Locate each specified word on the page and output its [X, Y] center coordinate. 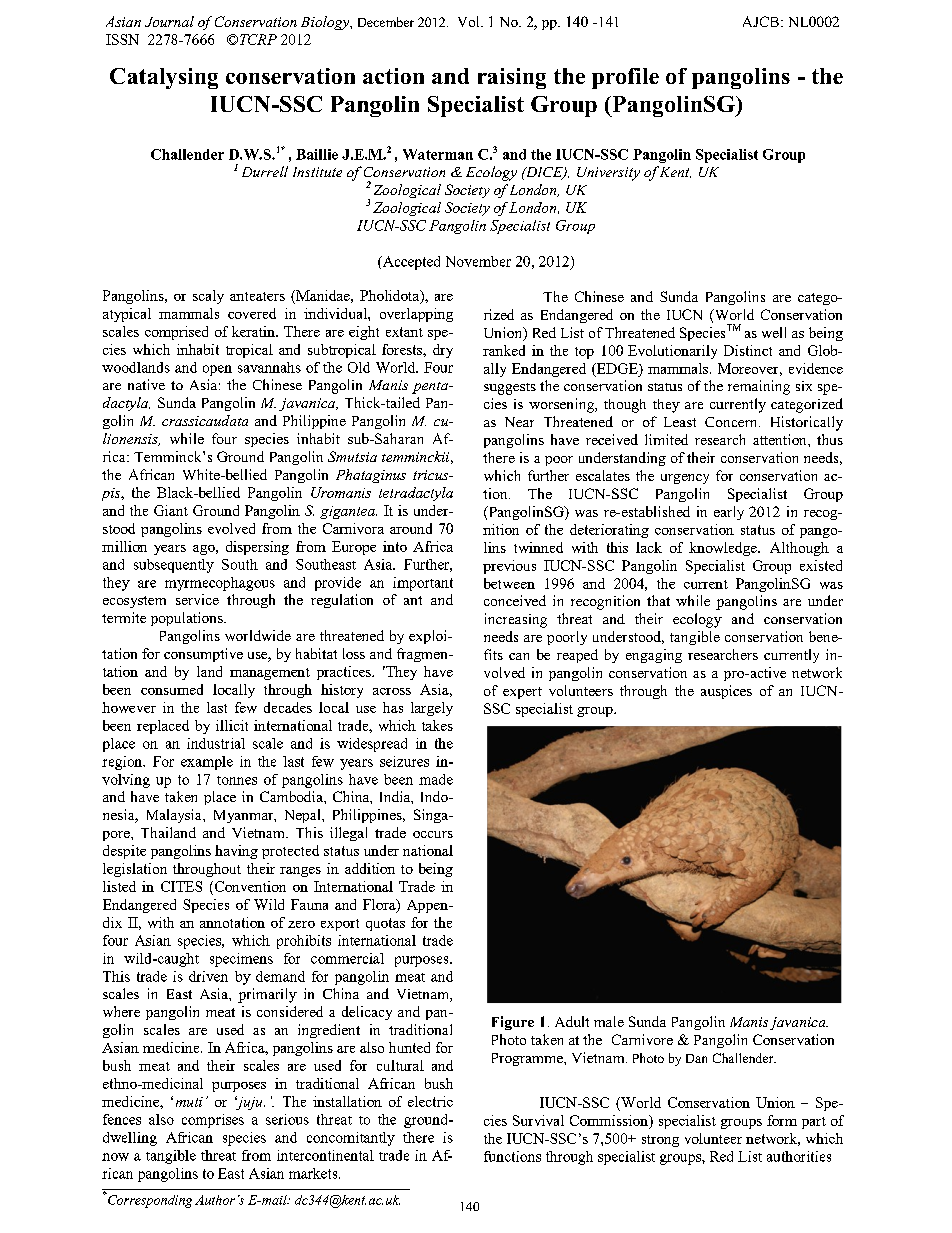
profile [625, 78]
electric [430, 1101]
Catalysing [164, 78]
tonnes [237, 780]
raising [512, 78]
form [782, 1120]
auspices [726, 692]
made [436, 779]
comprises [213, 1121]
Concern [732, 422]
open [217, 370]
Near [519, 422]
